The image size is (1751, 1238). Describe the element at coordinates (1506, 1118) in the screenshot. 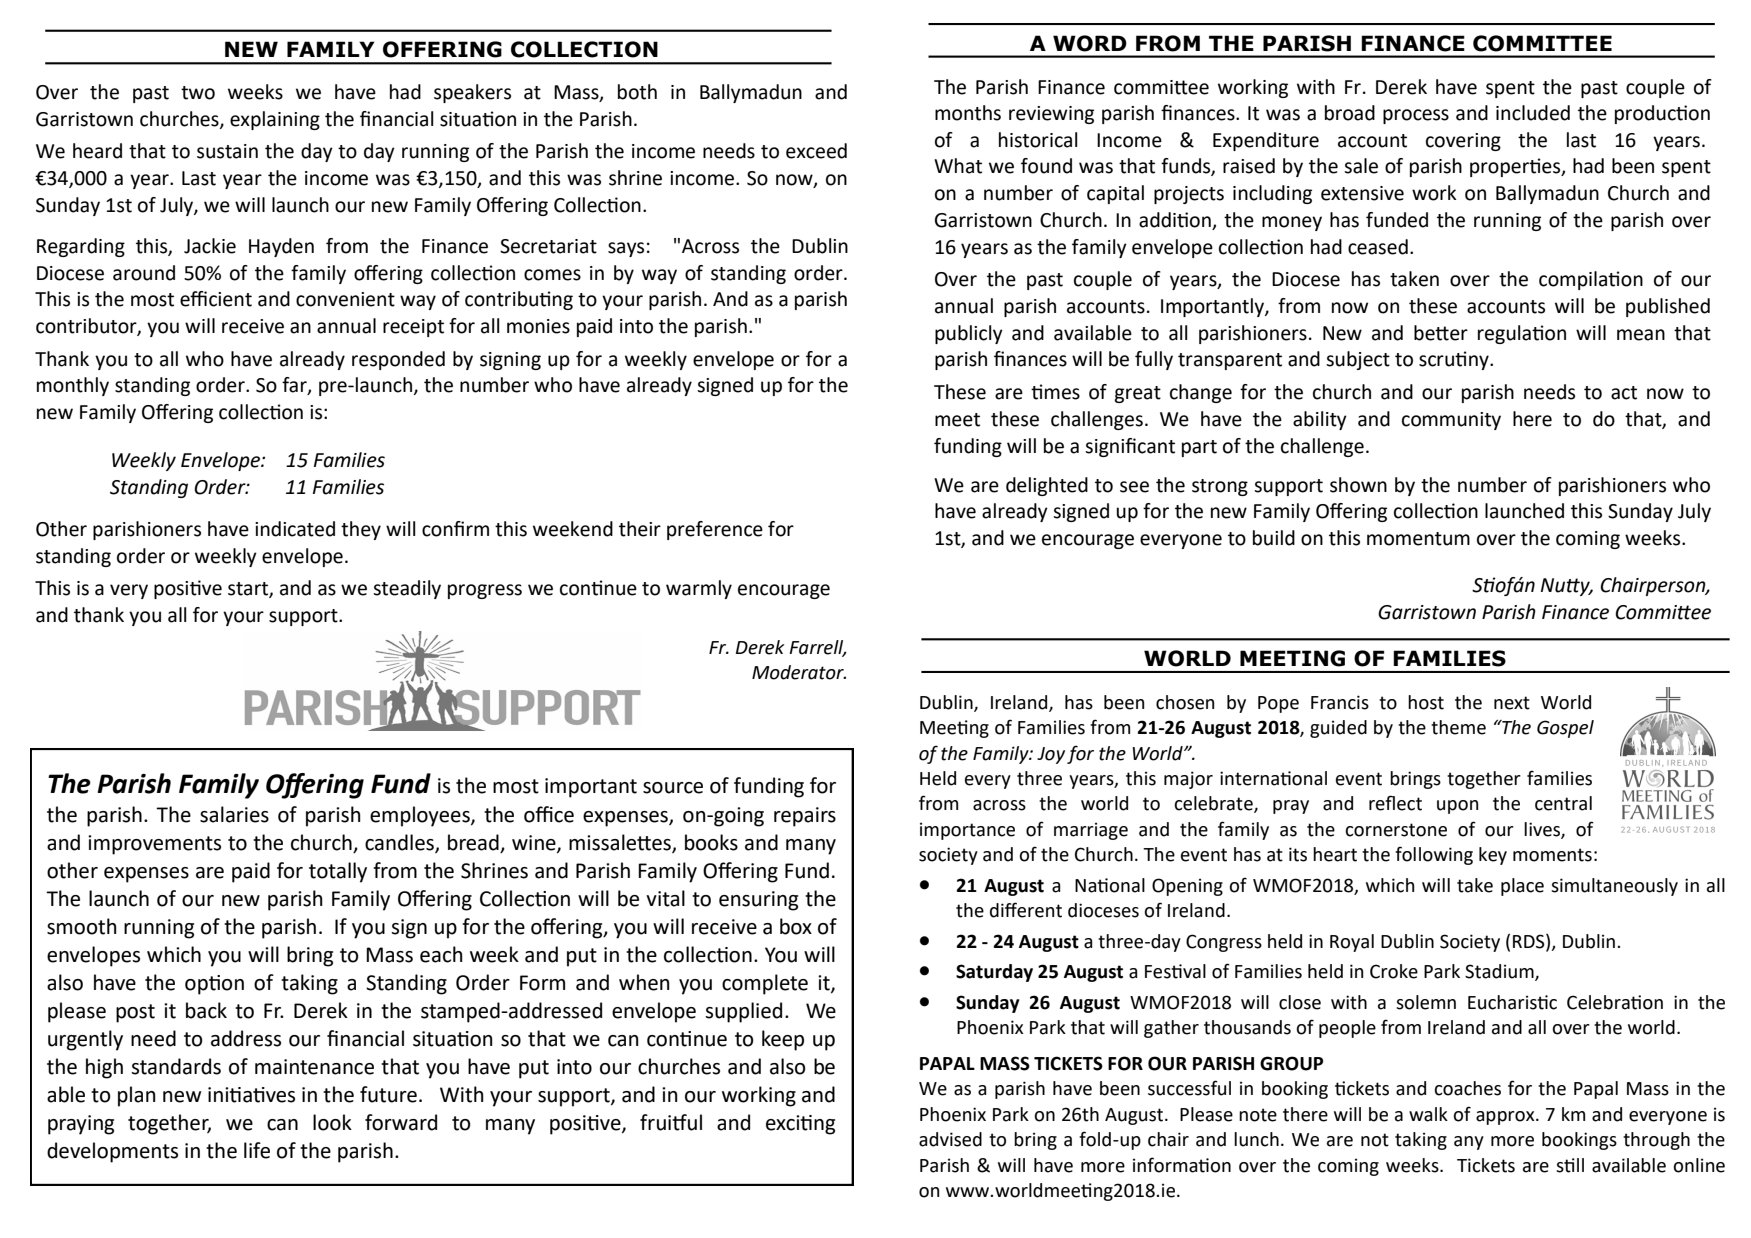

I see `approx` at that location.
